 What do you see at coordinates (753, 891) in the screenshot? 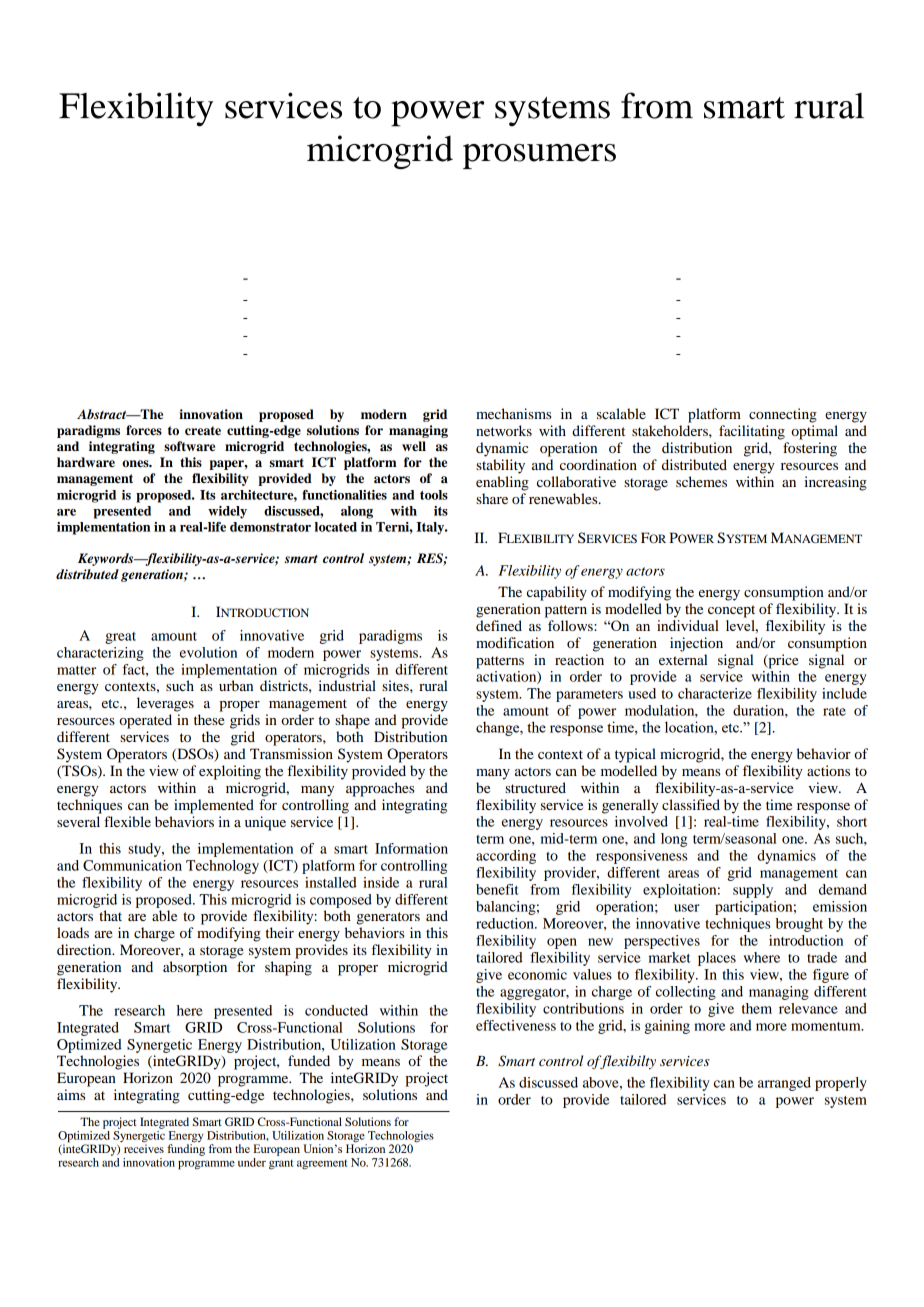
I see `supply` at bounding box center [753, 891].
